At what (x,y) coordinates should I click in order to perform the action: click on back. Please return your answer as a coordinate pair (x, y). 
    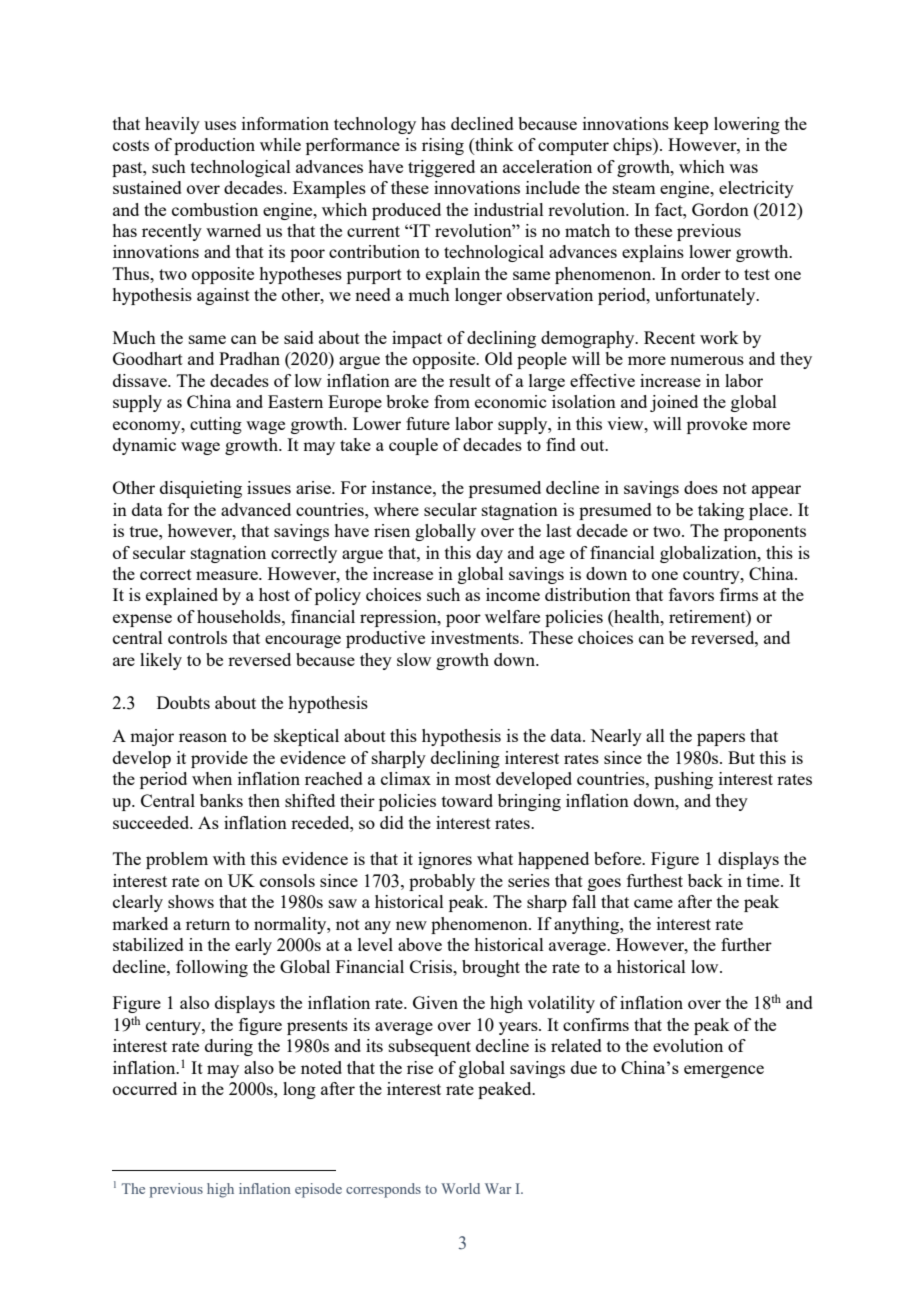
    Looking at the image, I should click on (705, 880).
